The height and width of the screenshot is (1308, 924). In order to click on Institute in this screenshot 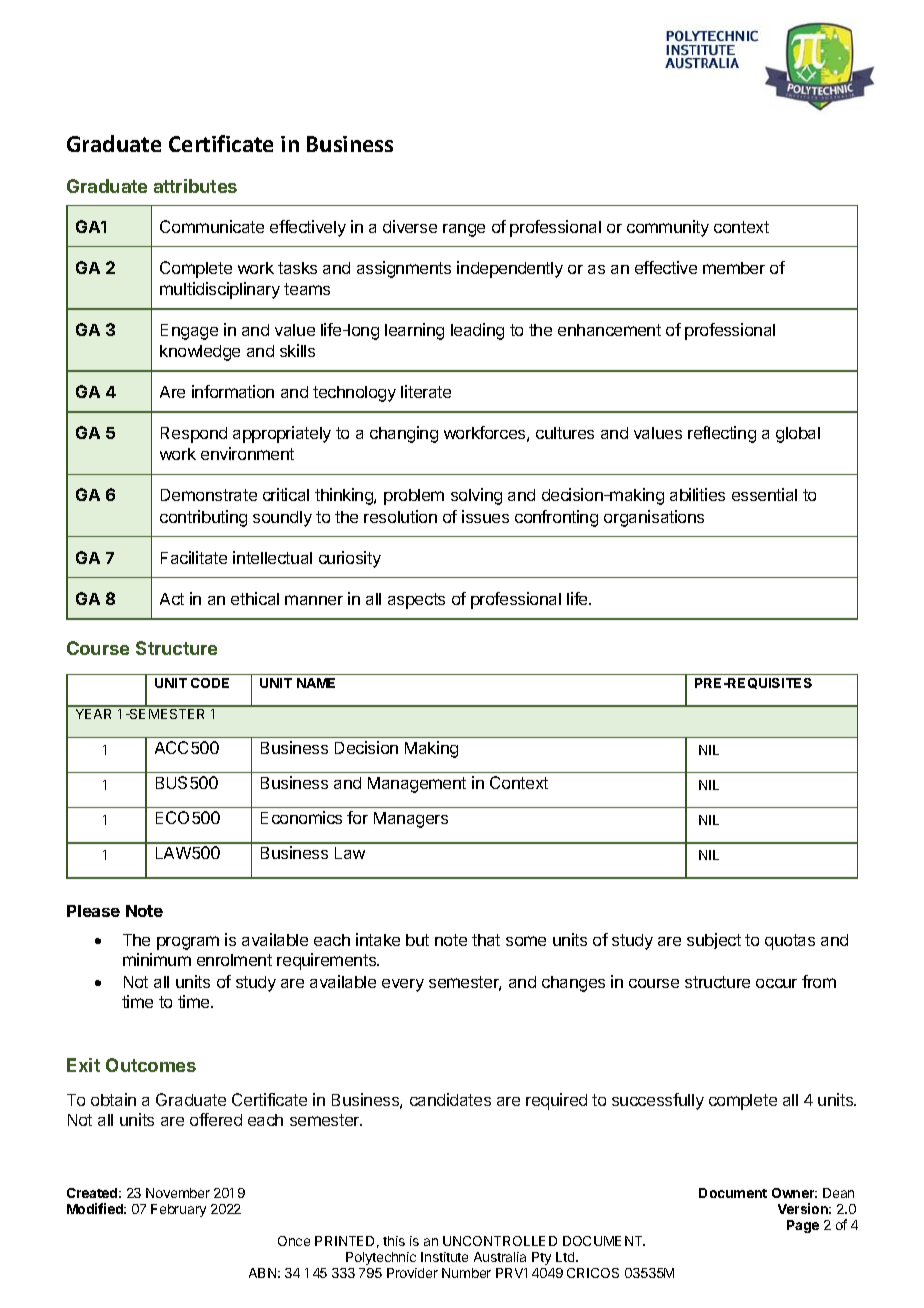, I will do `click(444, 1257)`.
